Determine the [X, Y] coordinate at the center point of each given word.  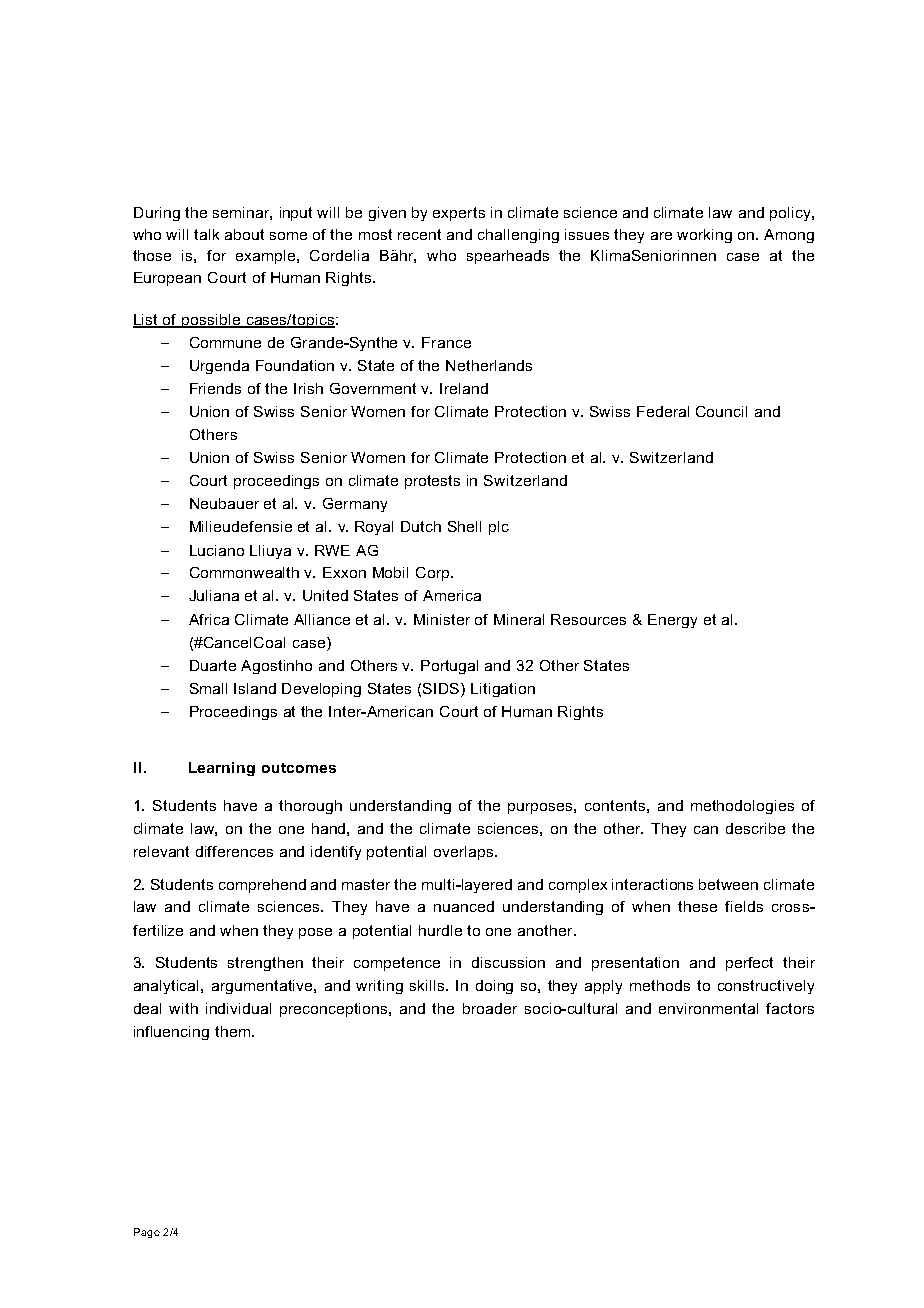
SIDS [442, 690]
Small [208, 688]
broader [490, 1008]
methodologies [742, 807]
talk [206, 234]
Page [147, 1233]
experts [459, 214]
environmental [708, 1008]
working [704, 236]
